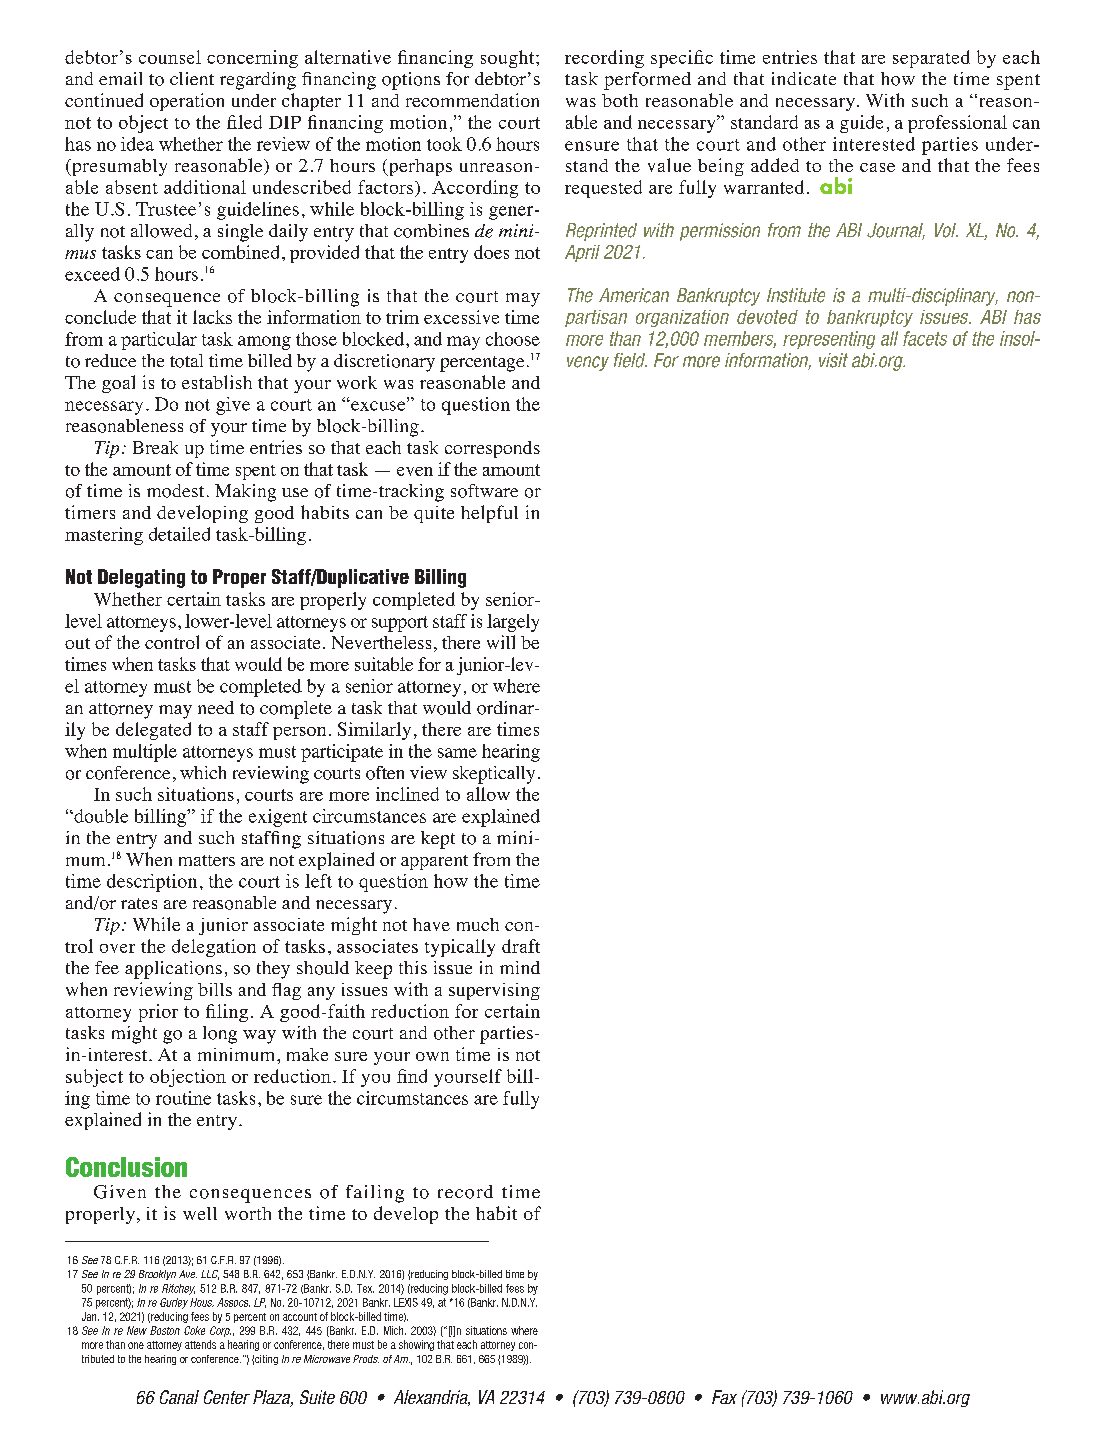  What do you see at coordinates (520, 967) in the image?
I see `mind` at bounding box center [520, 967].
